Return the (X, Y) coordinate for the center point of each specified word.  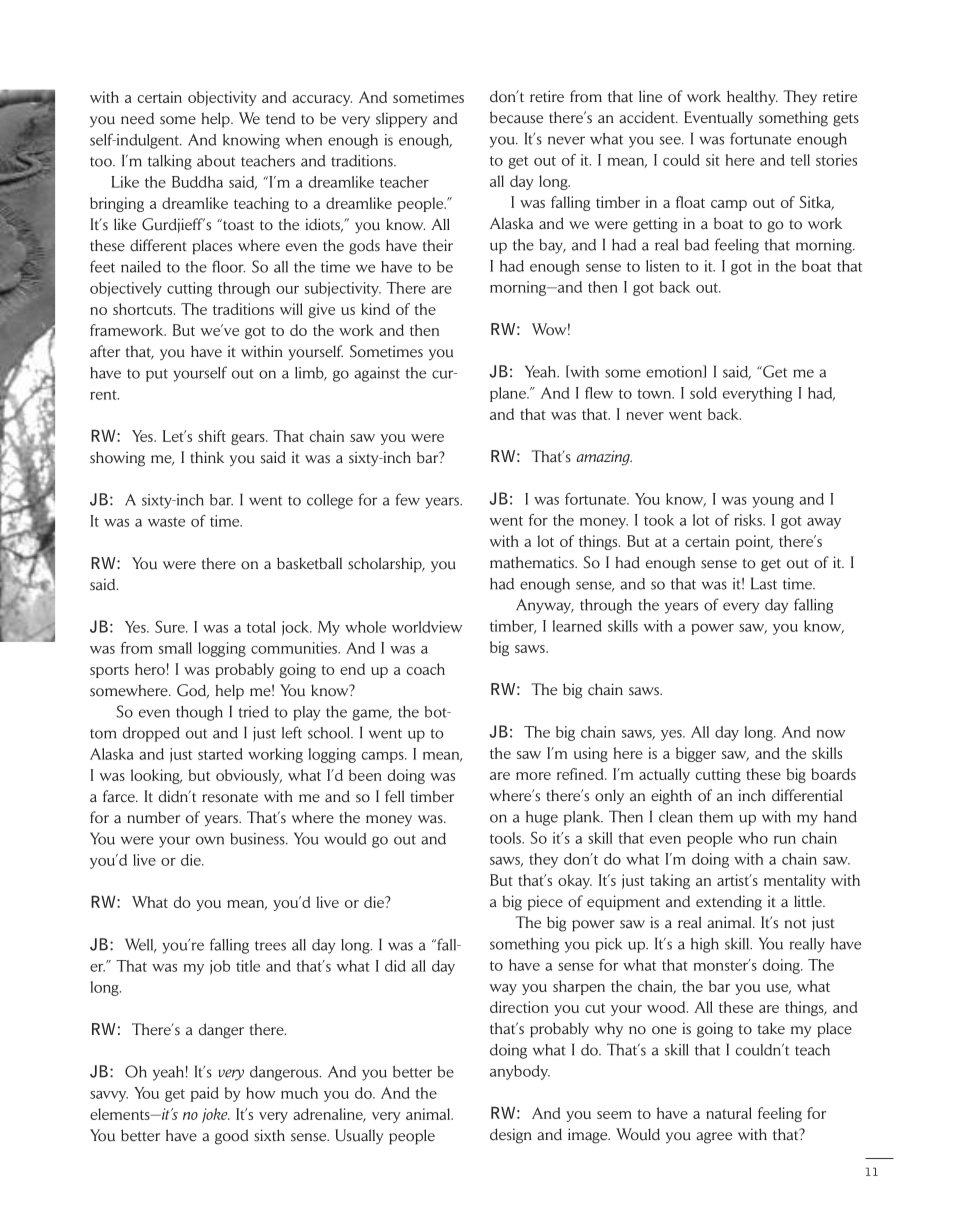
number (153, 818)
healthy (752, 98)
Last (764, 583)
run (785, 840)
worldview (427, 627)
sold (703, 393)
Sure (171, 626)
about (216, 161)
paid (205, 1094)
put (157, 375)
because (516, 117)
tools (506, 838)
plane (509, 394)
